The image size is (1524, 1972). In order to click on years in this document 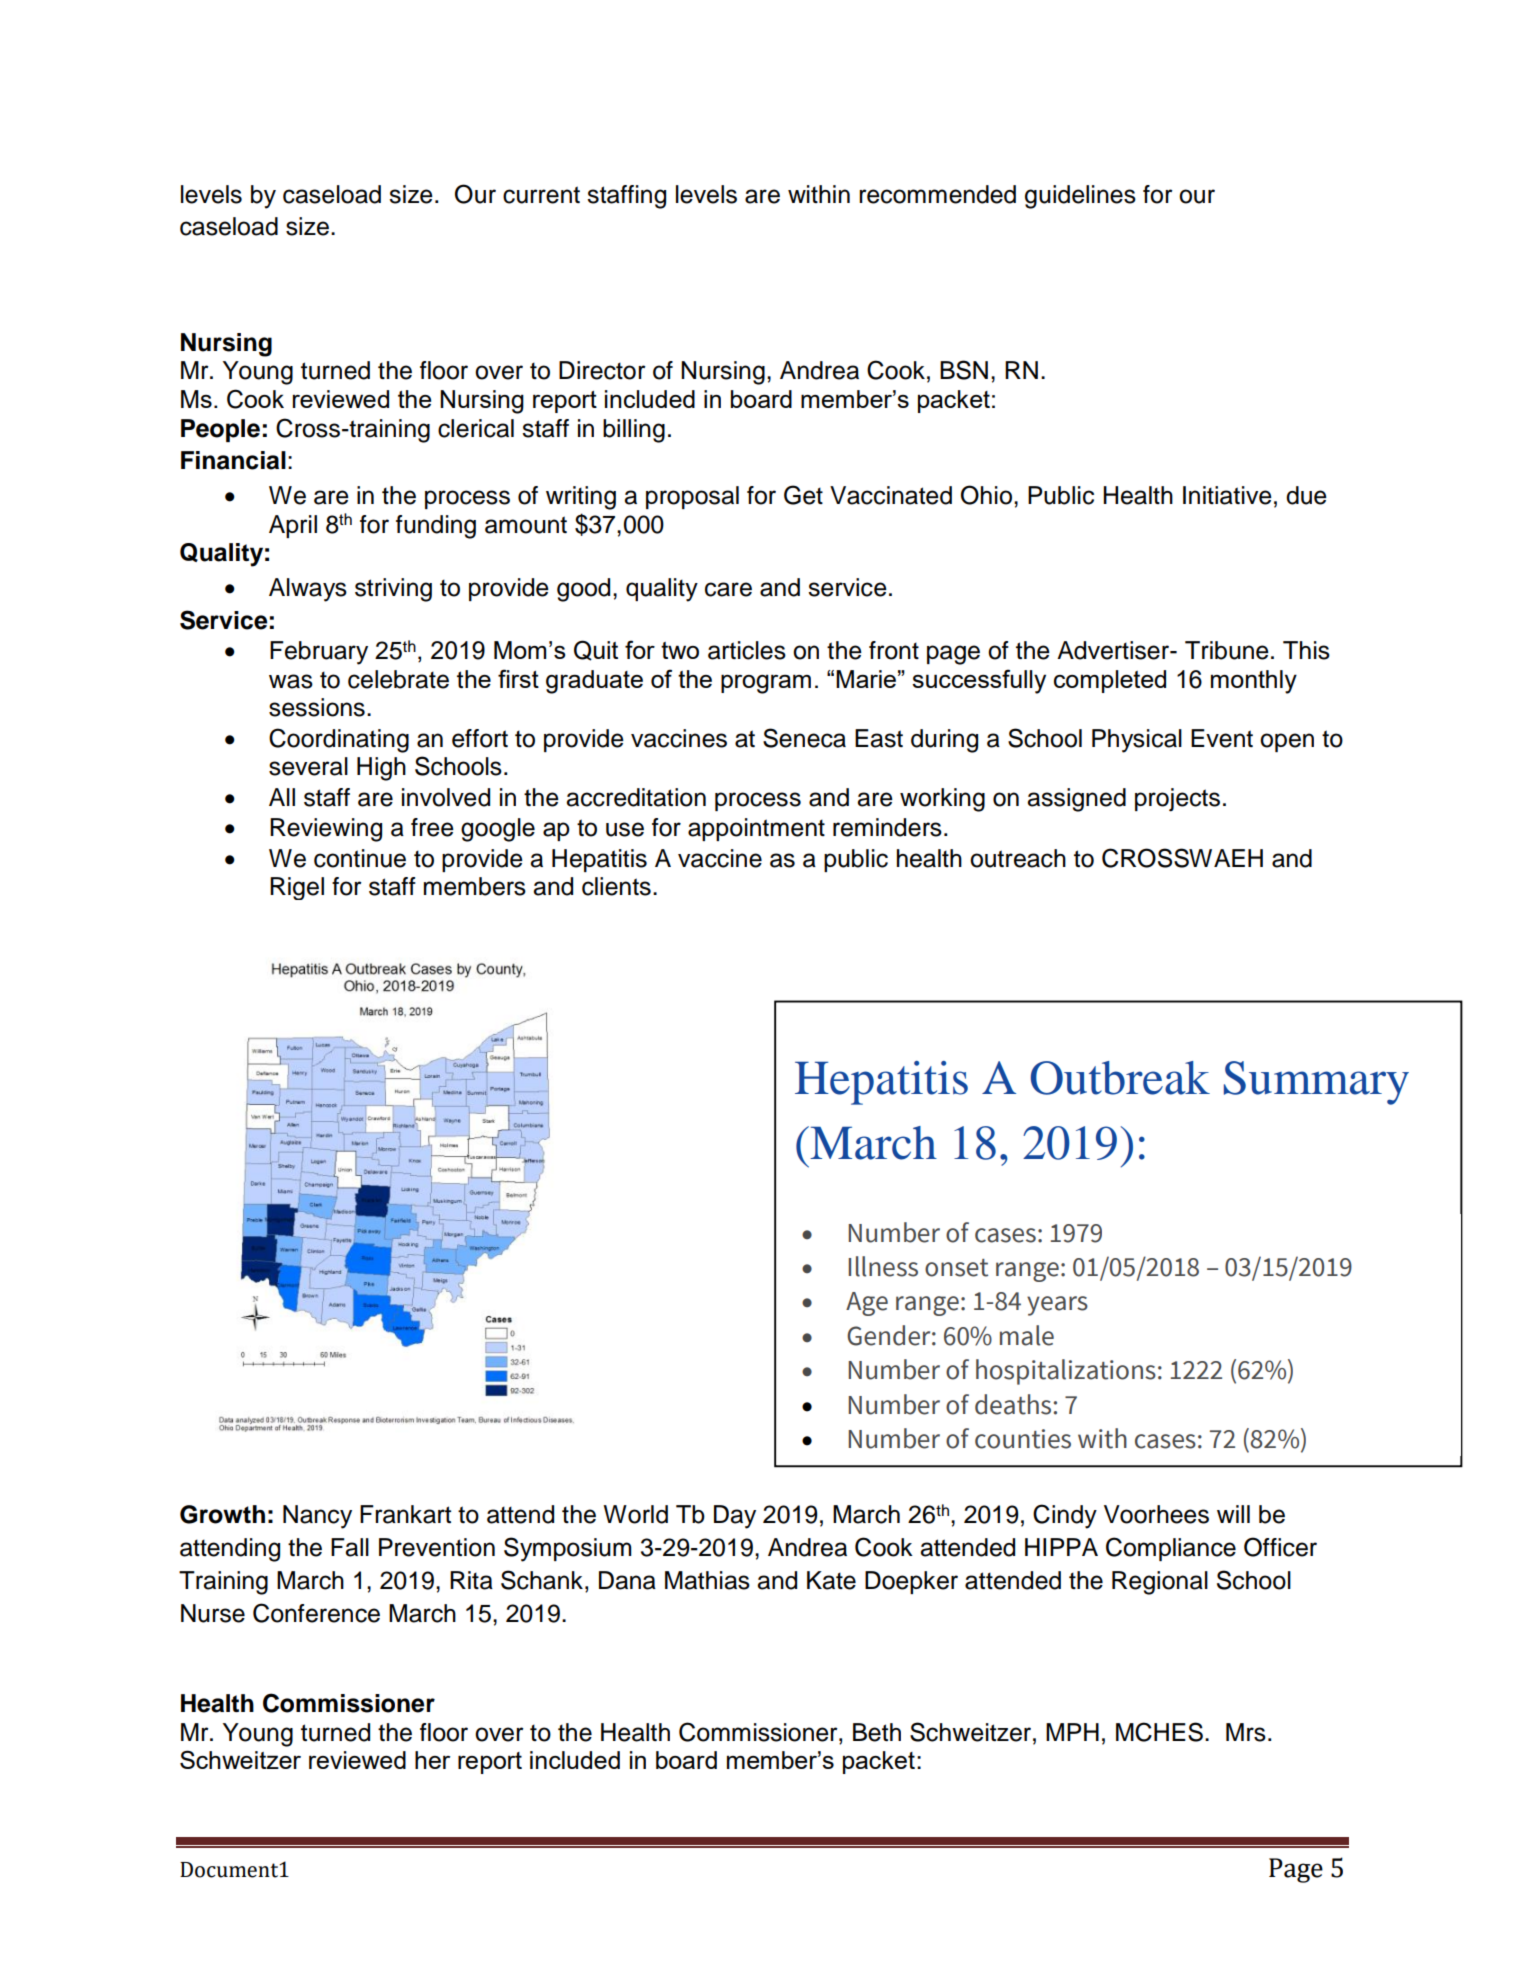, I will do `click(1057, 1306)`.
